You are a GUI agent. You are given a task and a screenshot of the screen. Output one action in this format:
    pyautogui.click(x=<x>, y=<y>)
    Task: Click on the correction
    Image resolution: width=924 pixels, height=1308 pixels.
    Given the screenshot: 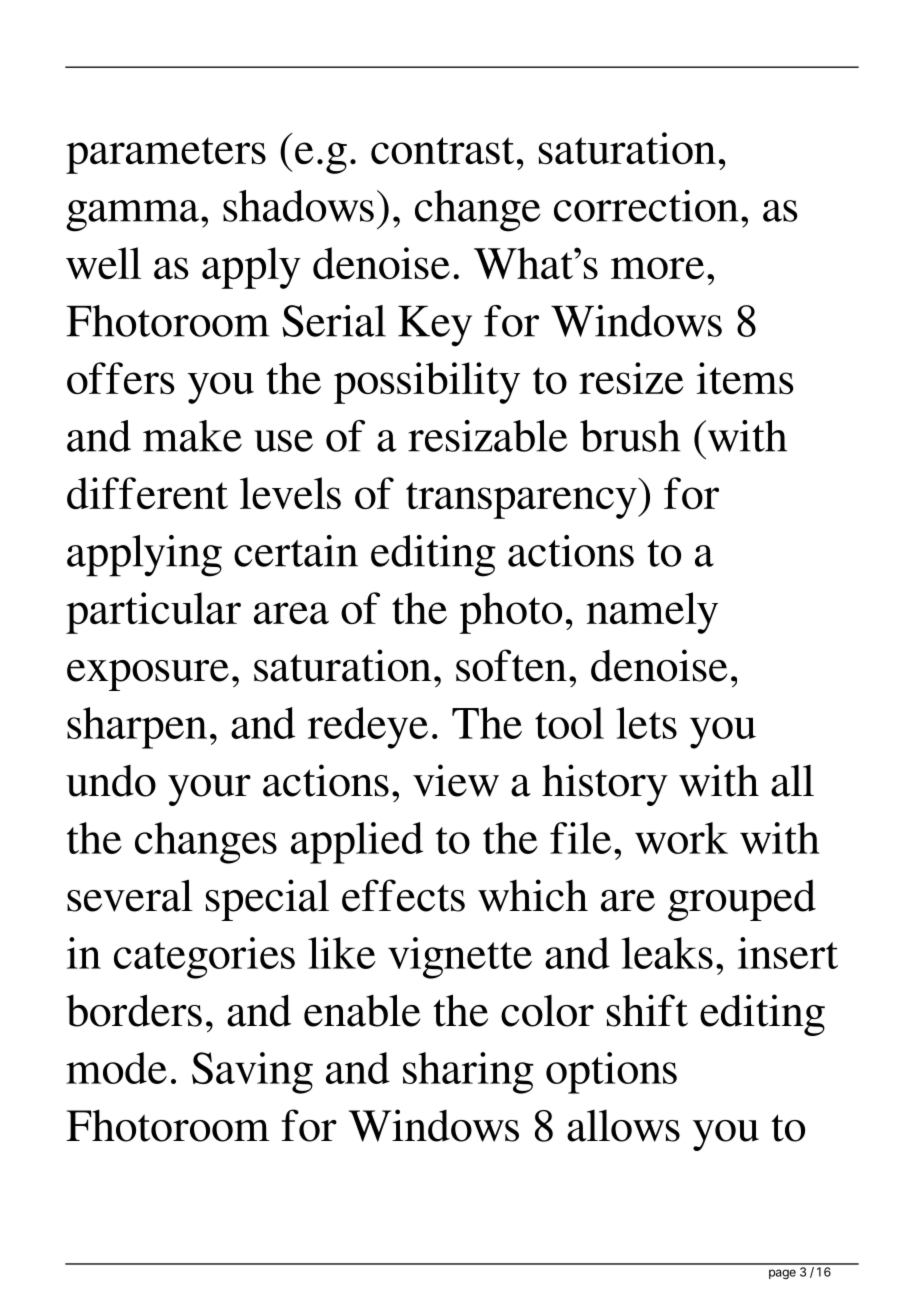 What is the action you would take?
    pyautogui.click(x=646, y=206)
